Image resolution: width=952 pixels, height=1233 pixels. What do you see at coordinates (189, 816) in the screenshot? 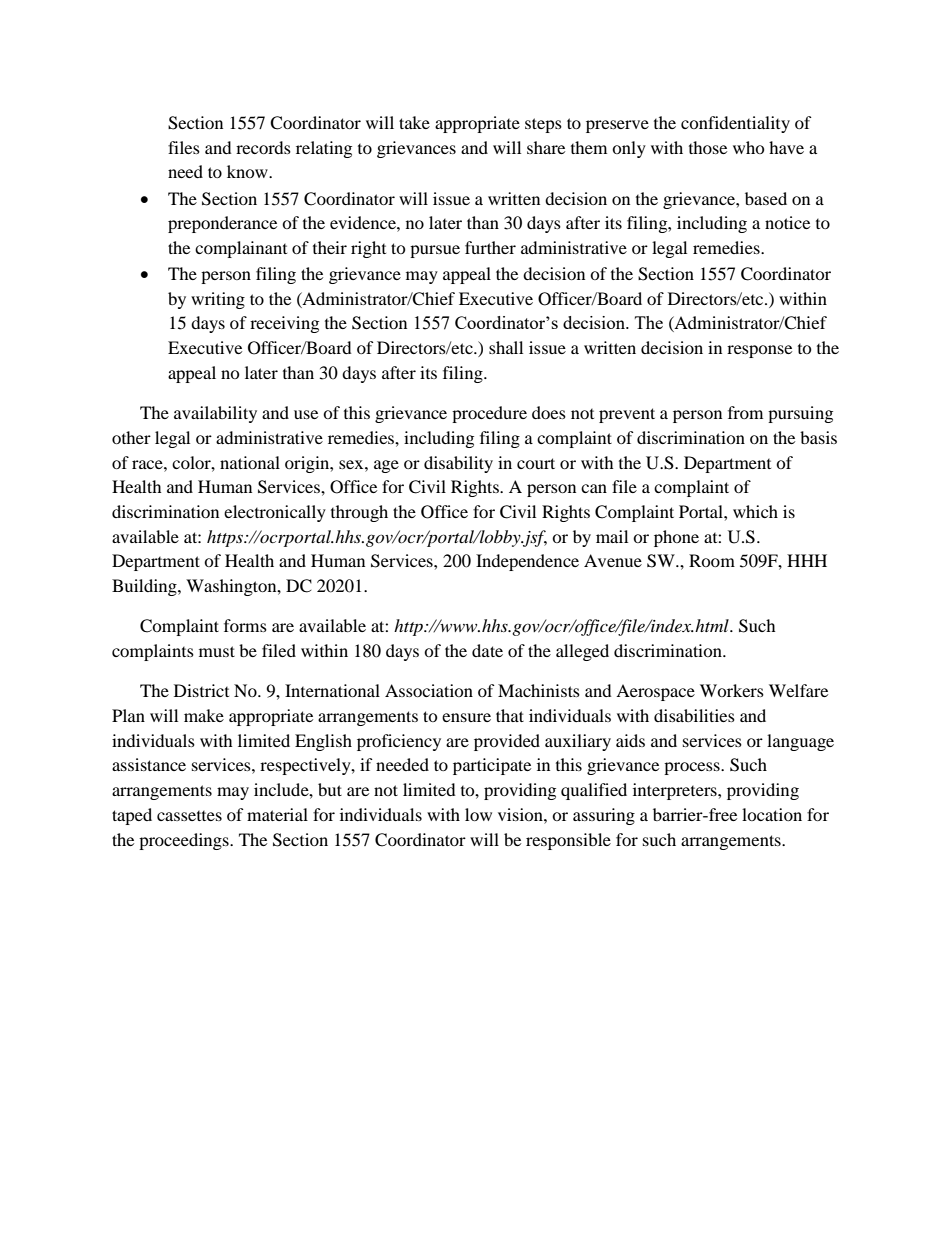
I see `cassettes` at bounding box center [189, 816].
